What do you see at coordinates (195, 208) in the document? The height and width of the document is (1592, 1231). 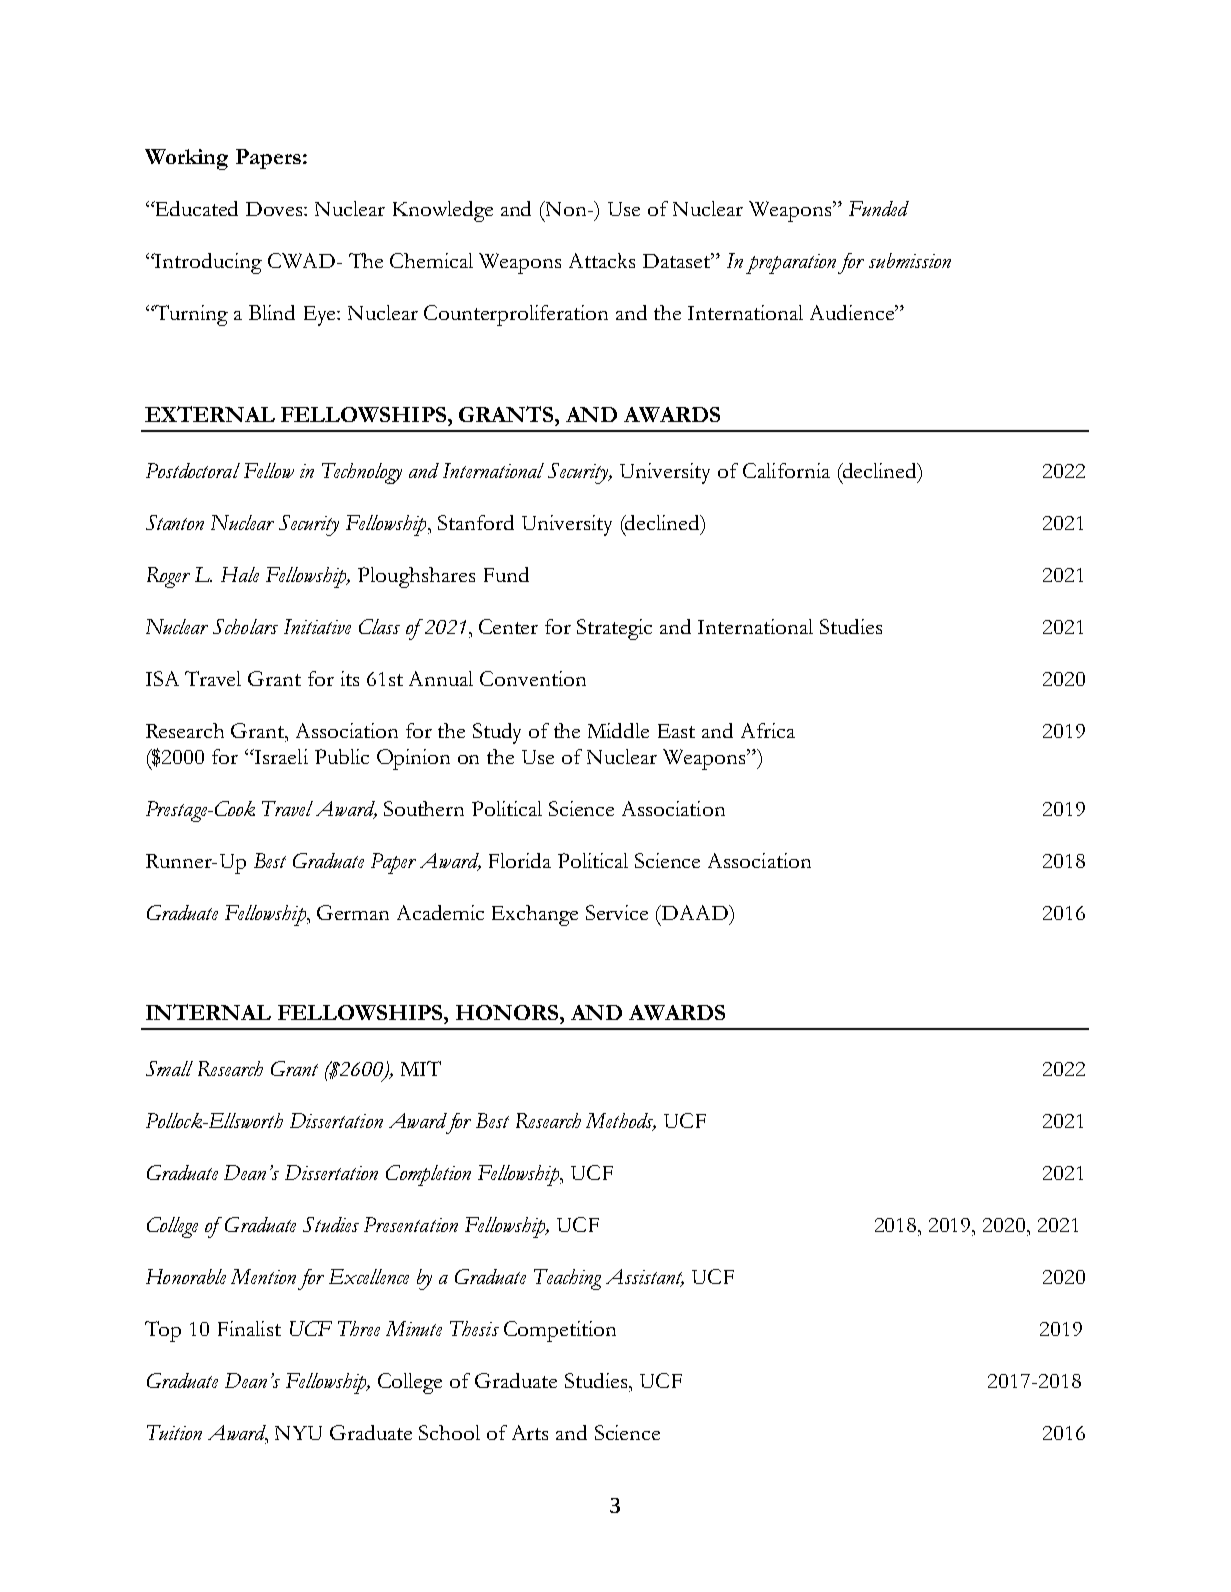 I see `Educated` at bounding box center [195, 208].
